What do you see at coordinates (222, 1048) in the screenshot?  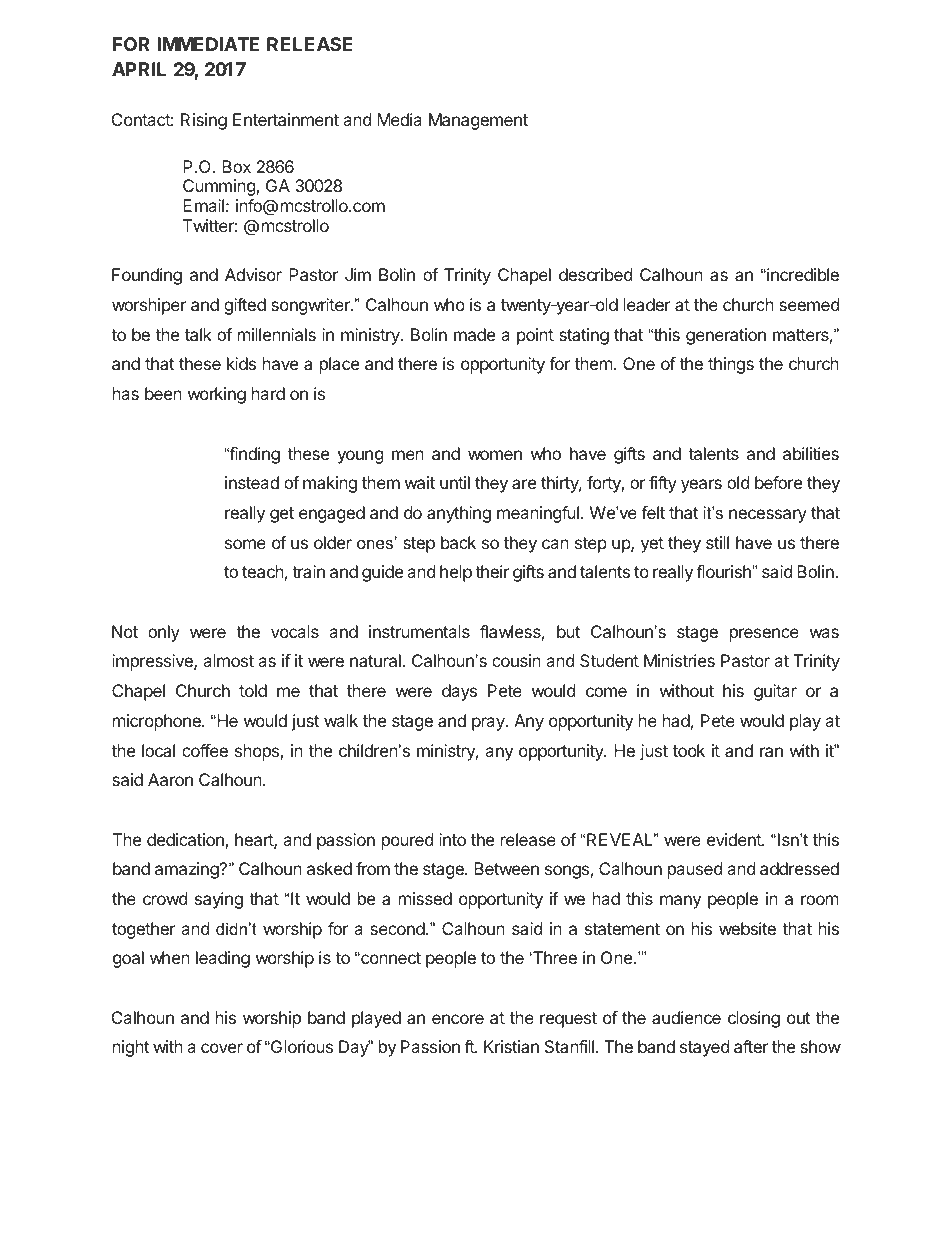 I see `cover` at bounding box center [222, 1048].
